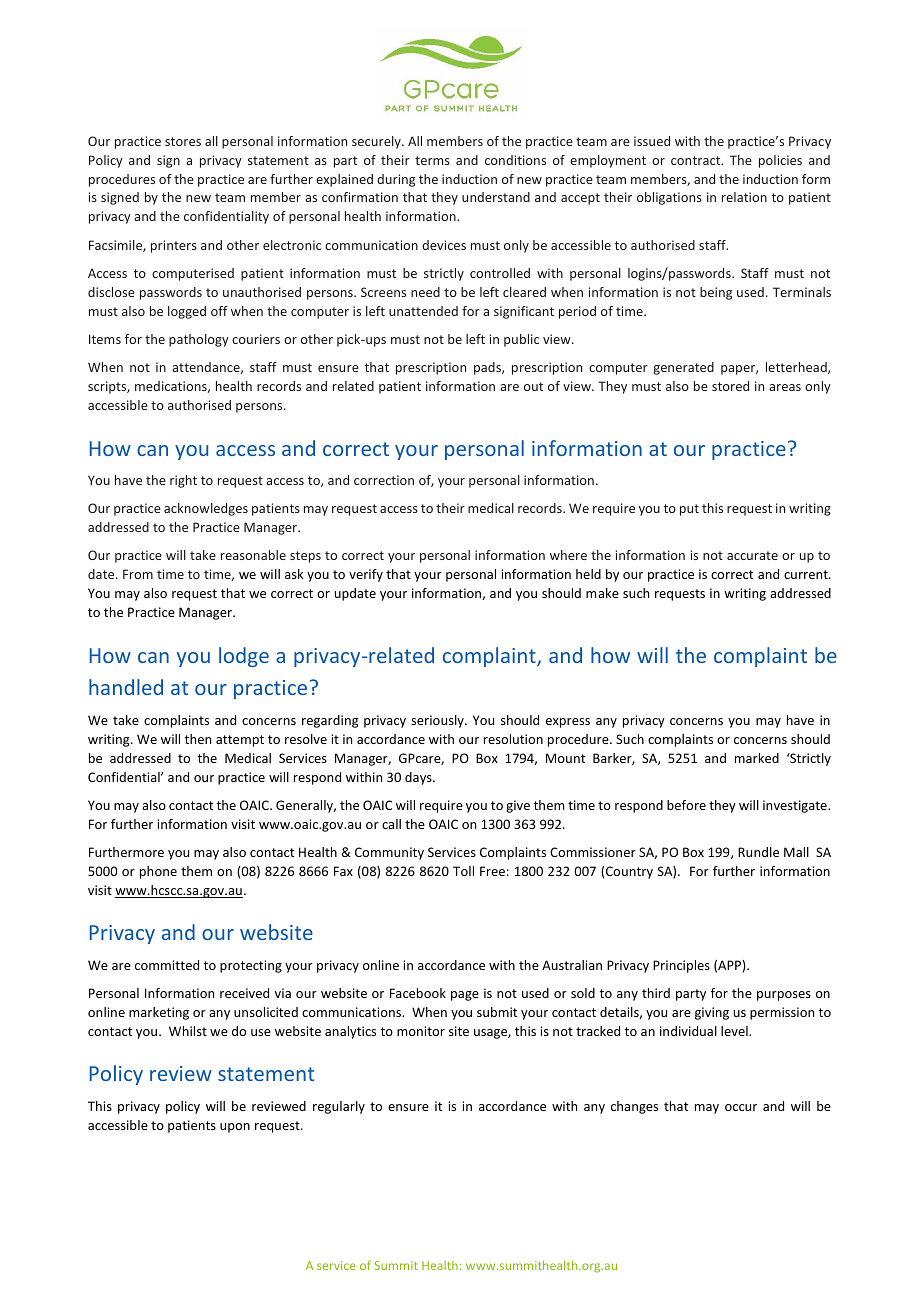 The width and height of the screenshot is (924, 1308). What do you see at coordinates (183, 141) in the screenshot?
I see `stores` at bounding box center [183, 141].
